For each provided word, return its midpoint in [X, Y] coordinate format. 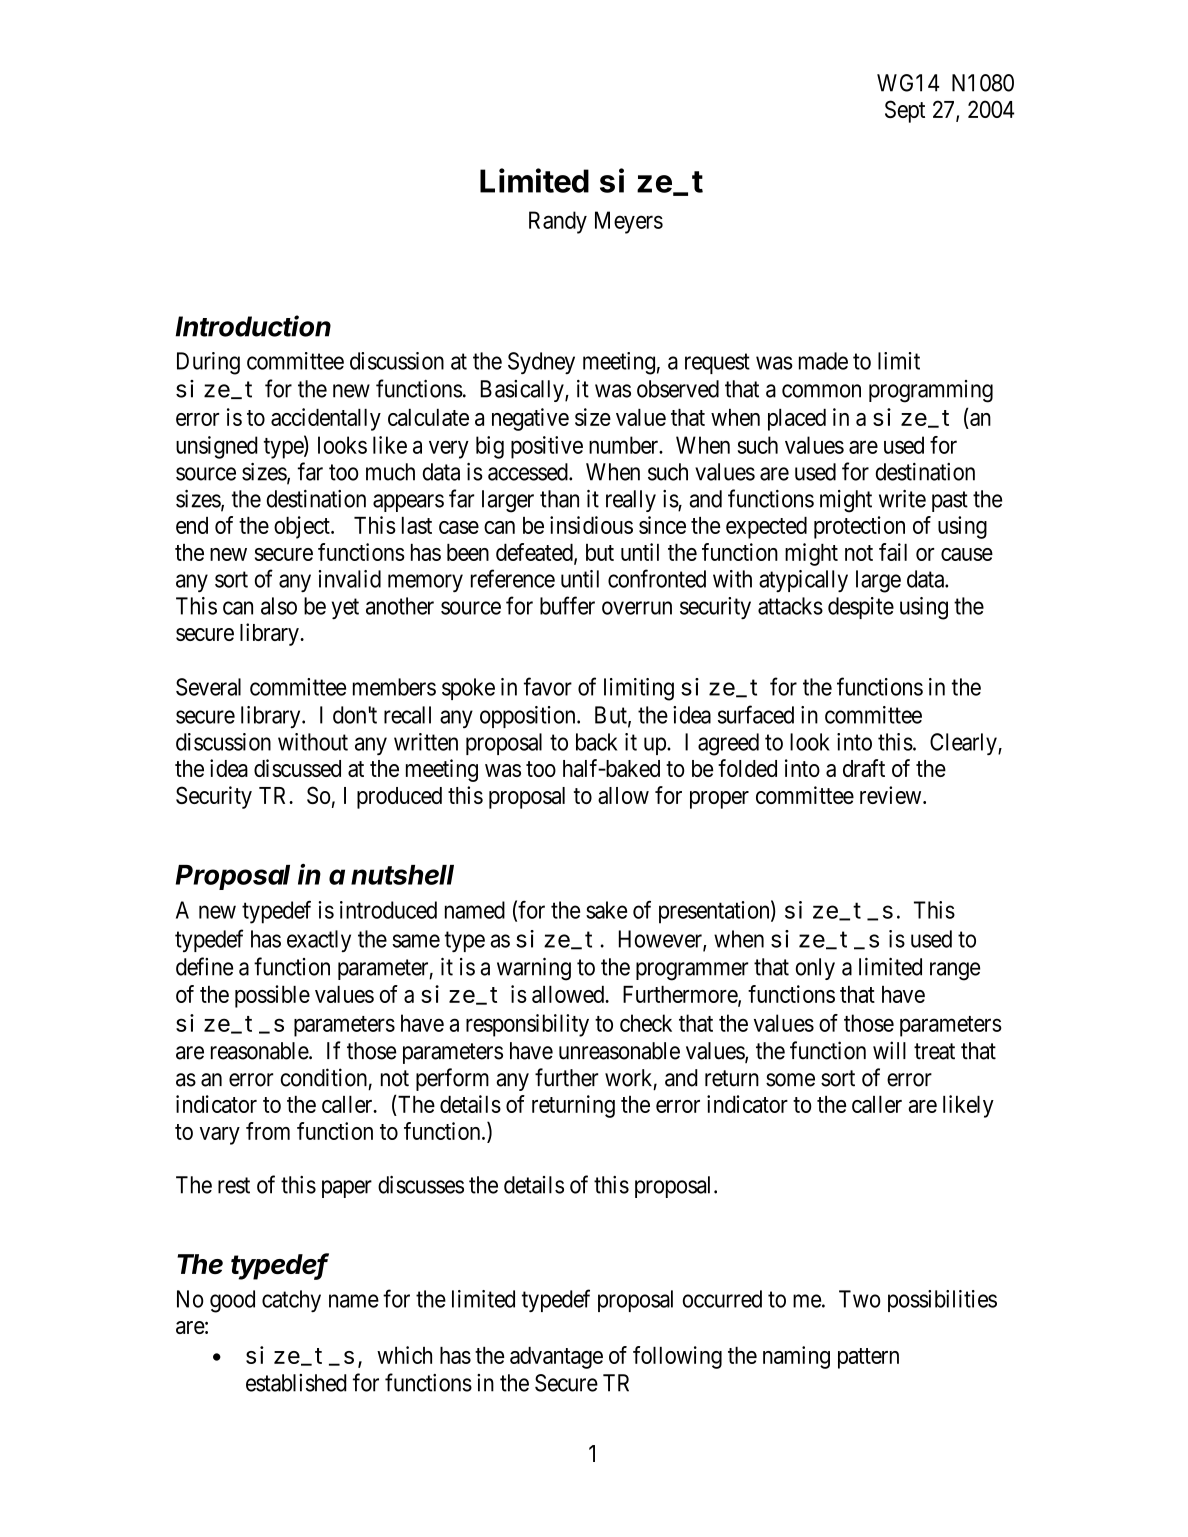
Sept [905, 111]
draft [864, 768]
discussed [297, 768]
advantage [556, 1357]
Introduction [253, 326]
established [296, 1383]
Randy [558, 222]
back [596, 742]
